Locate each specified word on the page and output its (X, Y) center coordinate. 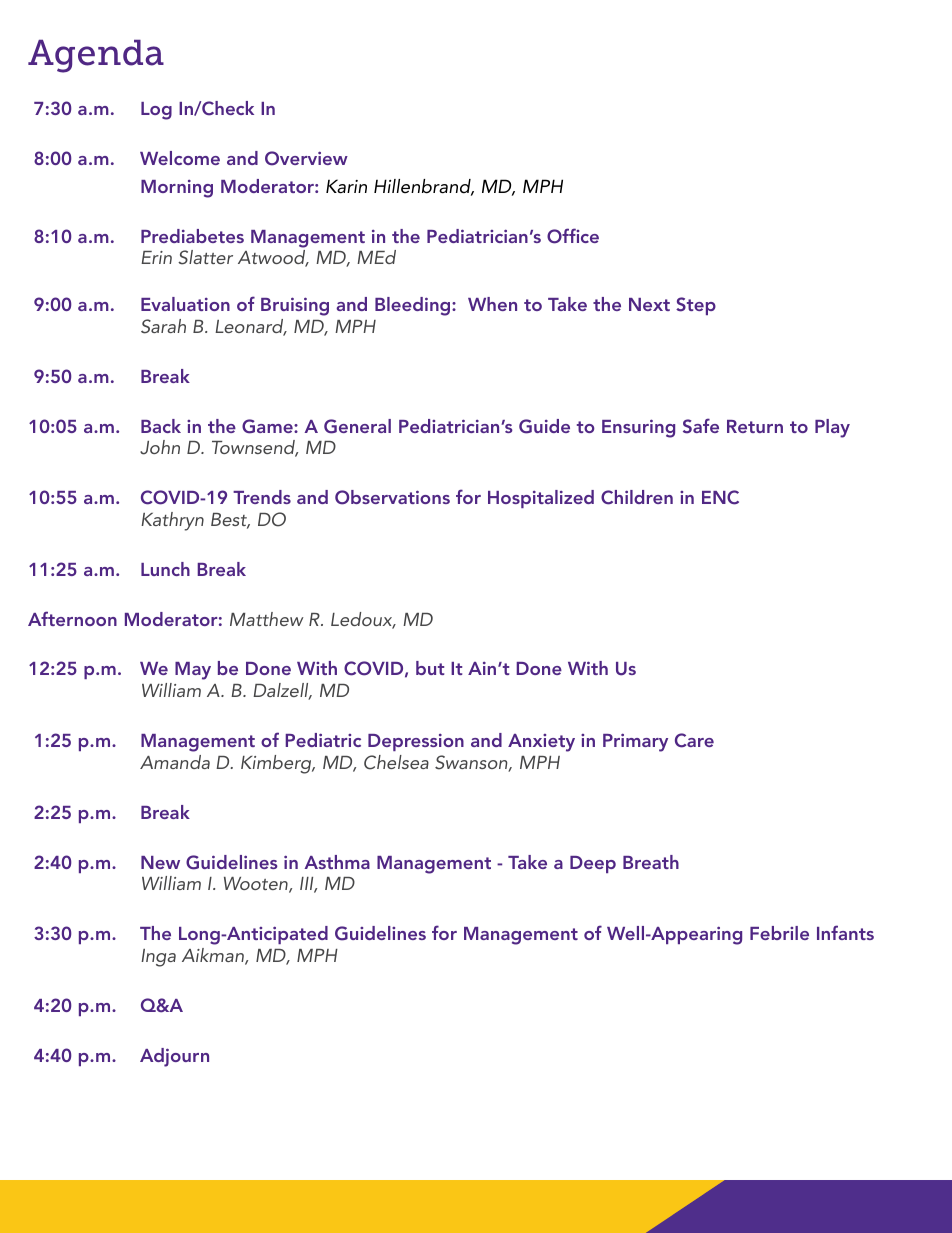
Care (694, 740)
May (193, 671)
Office (573, 236)
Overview (306, 158)
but (430, 668)
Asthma (337, 862)
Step (696, 306)
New (160, 862)
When (492, 304)
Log (156, 111)
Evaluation (185, 304)
